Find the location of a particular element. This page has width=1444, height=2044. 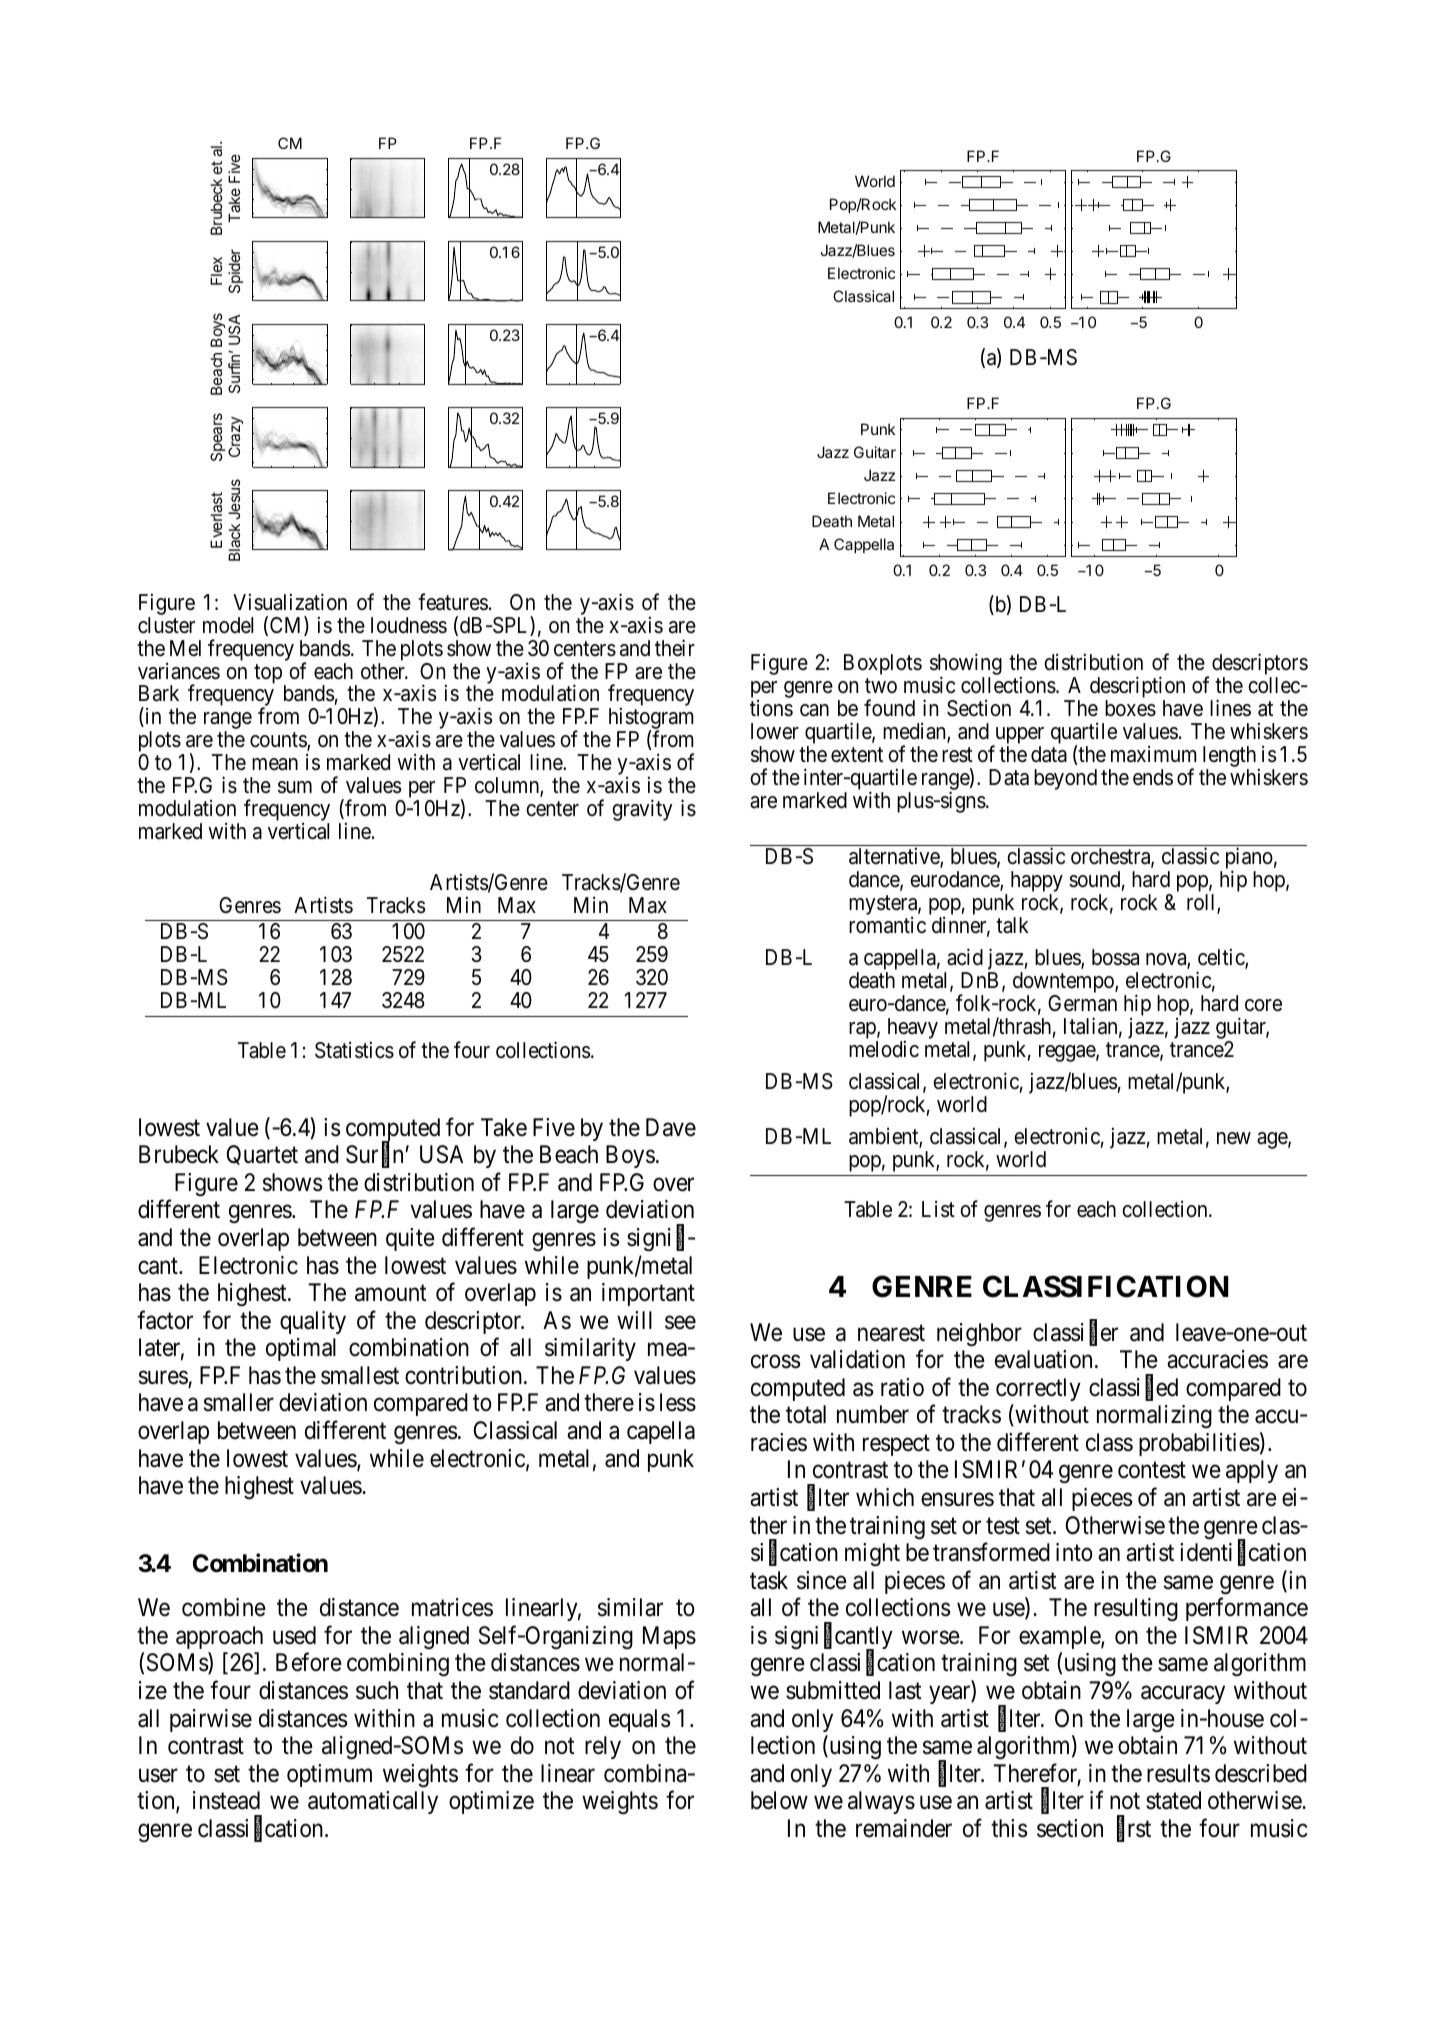

boxes is located at coordinates (1130, 708).
